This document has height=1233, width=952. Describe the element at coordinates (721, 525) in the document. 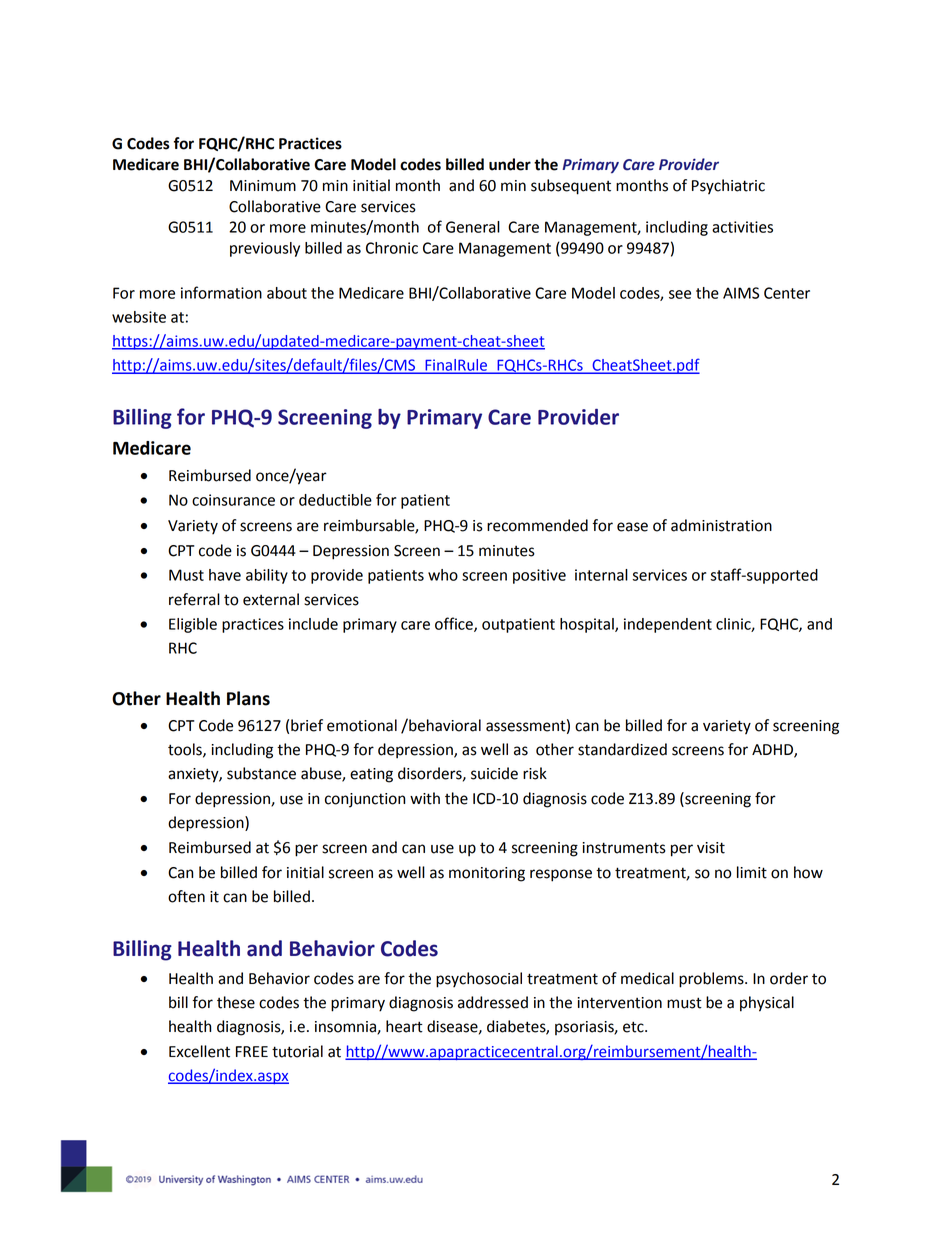

I see `administration` at that location.
